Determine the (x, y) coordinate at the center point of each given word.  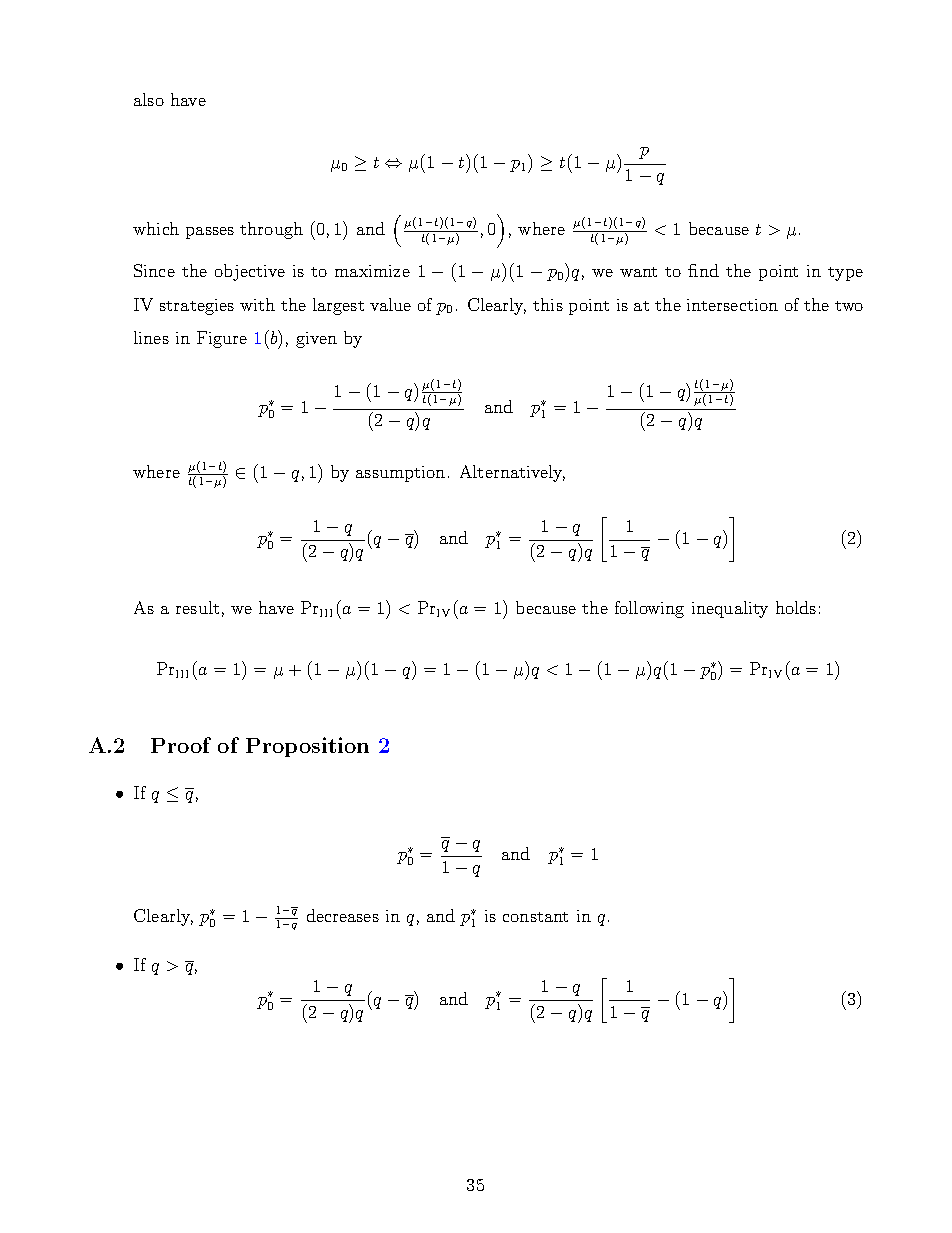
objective (250, 272)
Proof (181, 745)
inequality (730, 609)
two (849, 306)
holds (796, 607)
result (197, 607)
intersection (732, 305)
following (649, 609)
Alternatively (512, 473)
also (149, 99)
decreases (343, 915)
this (548, 304)
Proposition (307, 747)
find (703, 270)
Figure (222, 339)
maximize (372, 271)
